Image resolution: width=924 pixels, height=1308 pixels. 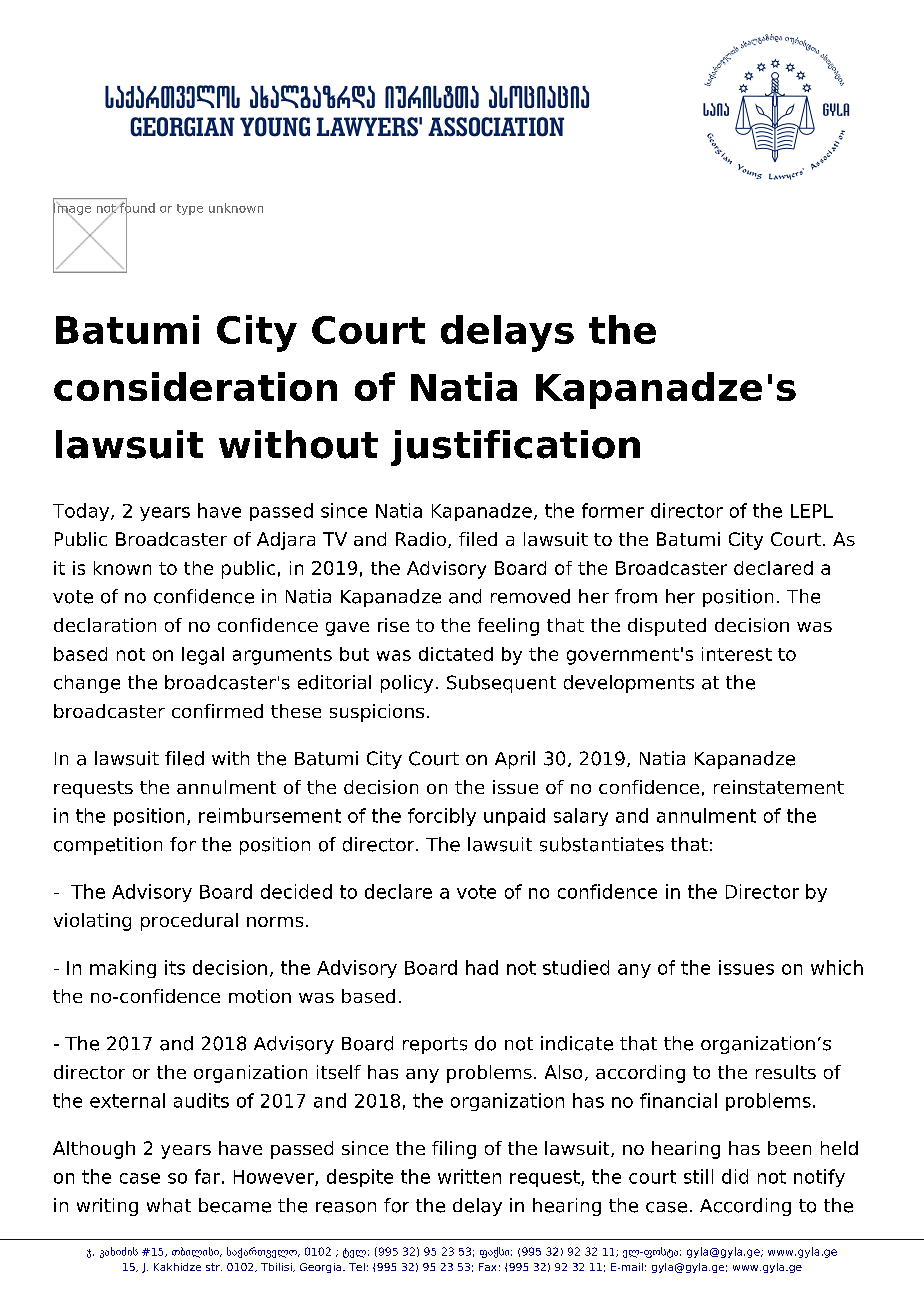 What do you see at coordinates (487, 1267) in the screenshot?
I see `Fax` at bounding box center [487, 1267].
